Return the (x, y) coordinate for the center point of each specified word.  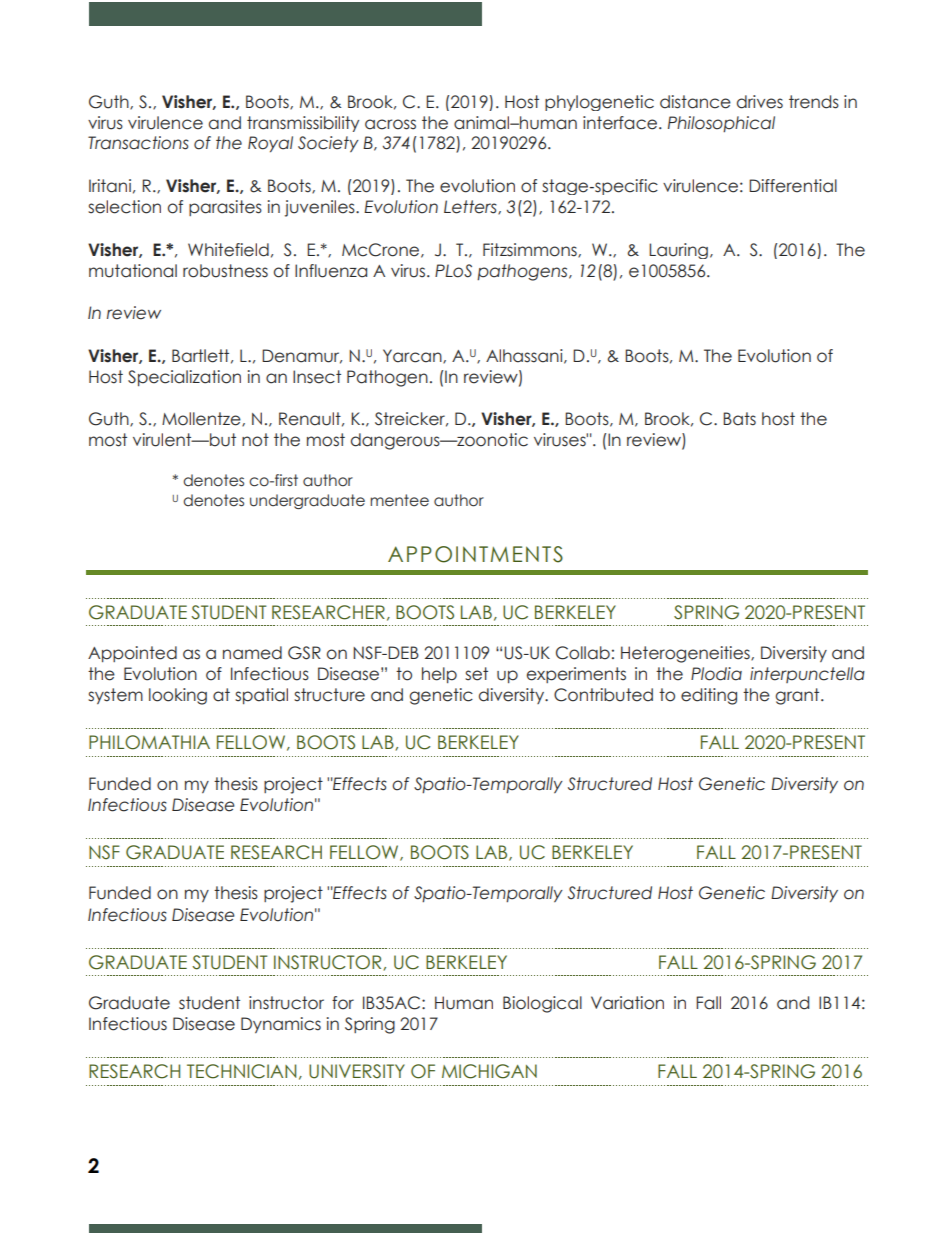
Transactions (138, 143)
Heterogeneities (686, 654)
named (252, 653)
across (390, 124)
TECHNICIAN (241, 1071)
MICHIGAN (489, 1071)
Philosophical (721, 124)
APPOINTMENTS (475, 554)
